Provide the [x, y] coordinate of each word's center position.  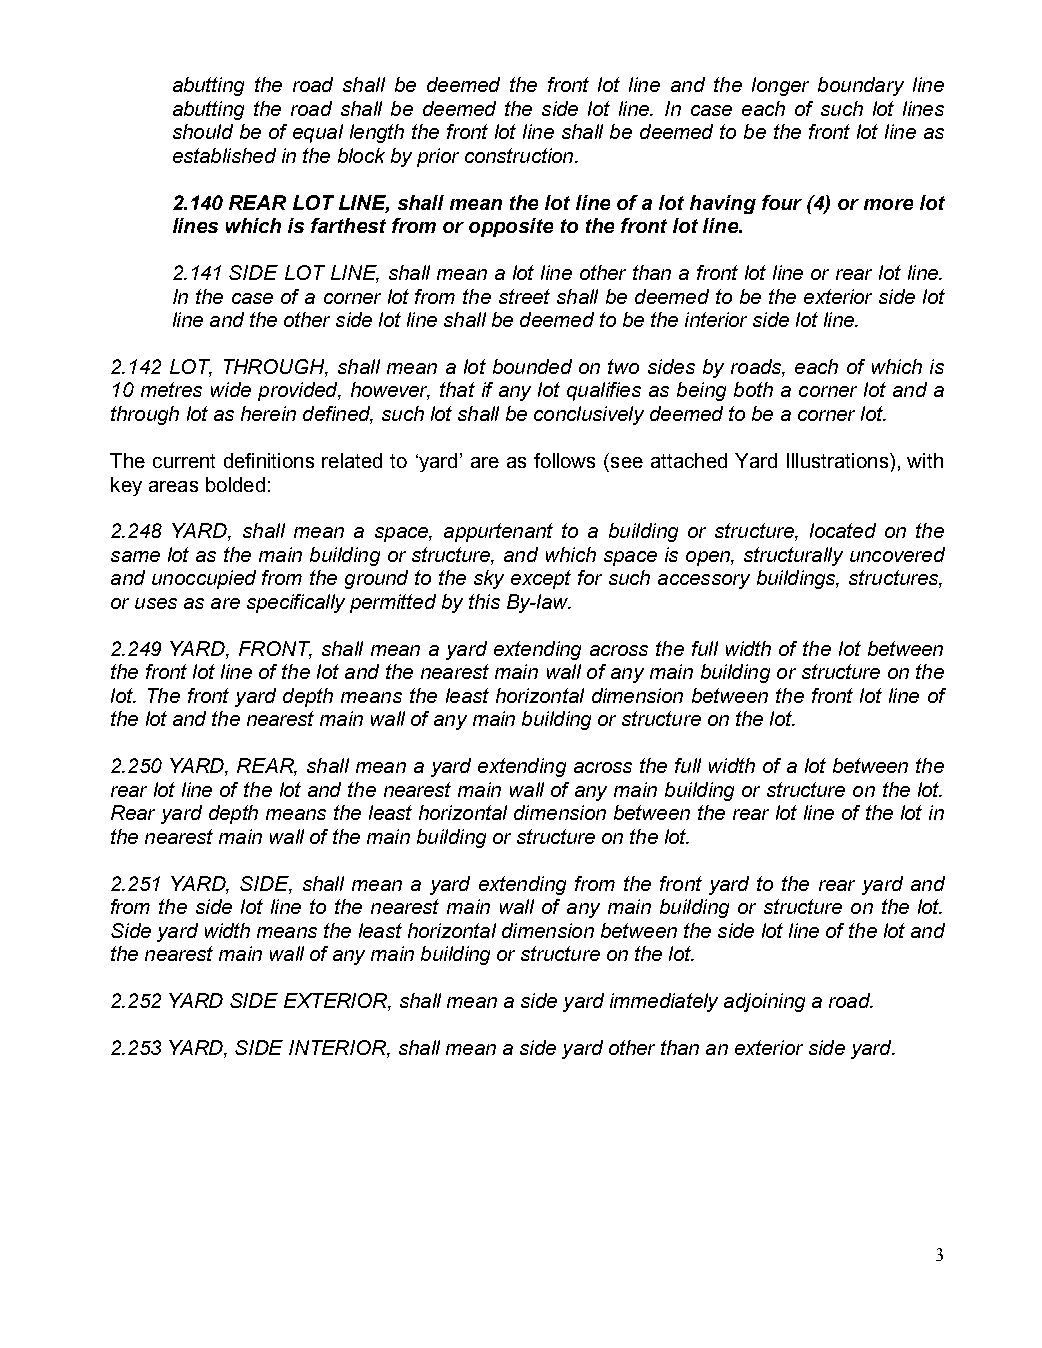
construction [520, 155]
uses [156, 603]
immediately [664, 1002]
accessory [704, 581]
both [753, 389]
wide [231, 389]
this [484, 601]
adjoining [764, 1002]
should [203, 131]
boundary [861, 86]
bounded [532, 366]
